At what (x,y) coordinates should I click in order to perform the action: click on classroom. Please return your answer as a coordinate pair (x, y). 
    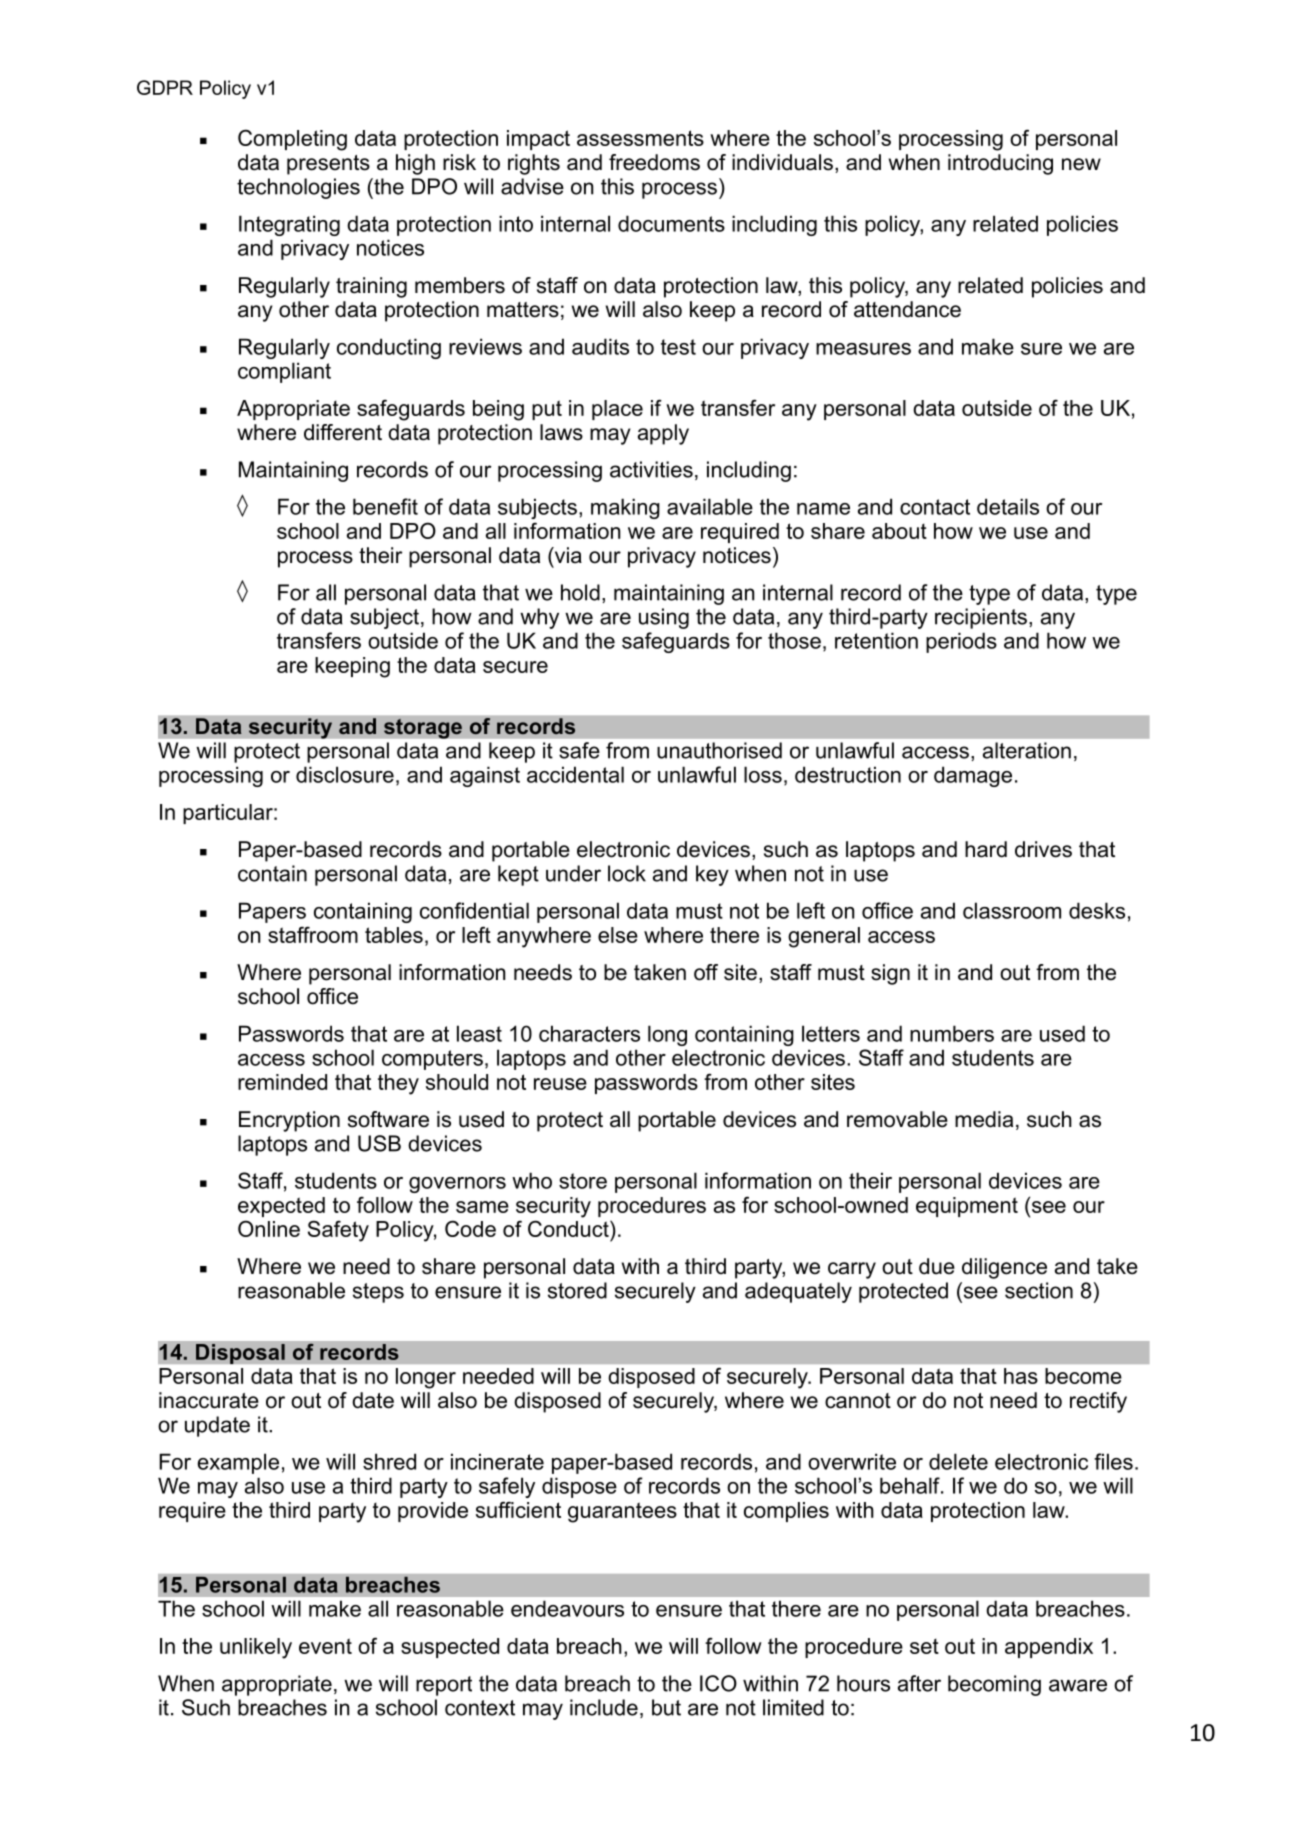
    Looking at the image, I should click on (1012, 910).
